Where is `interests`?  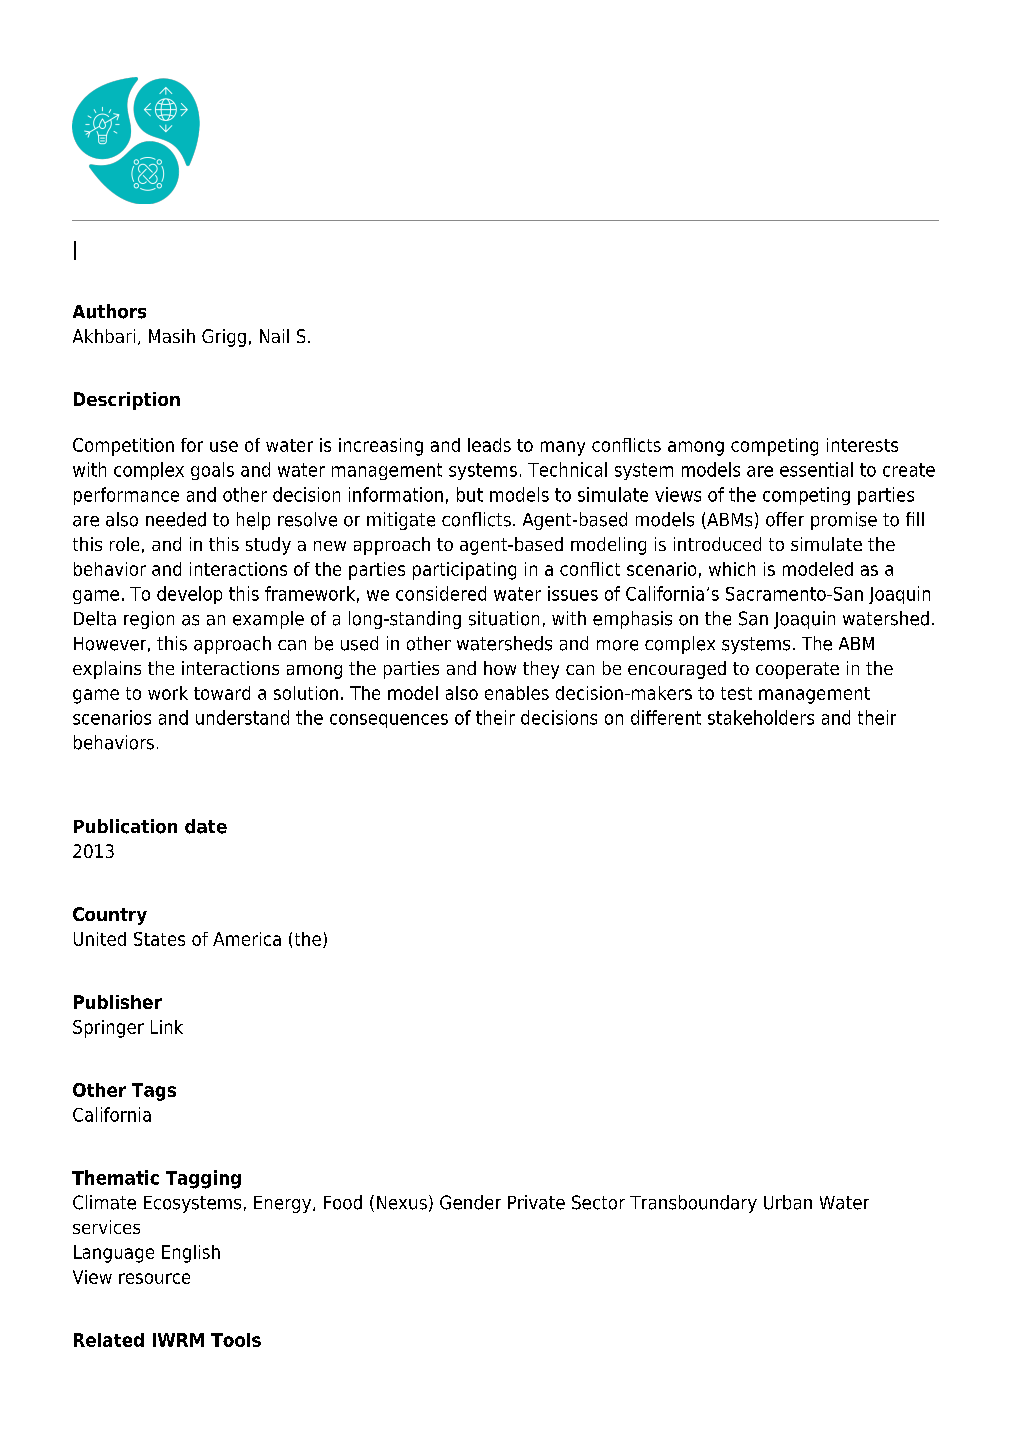
interests is located at coordinates (862, 445).
